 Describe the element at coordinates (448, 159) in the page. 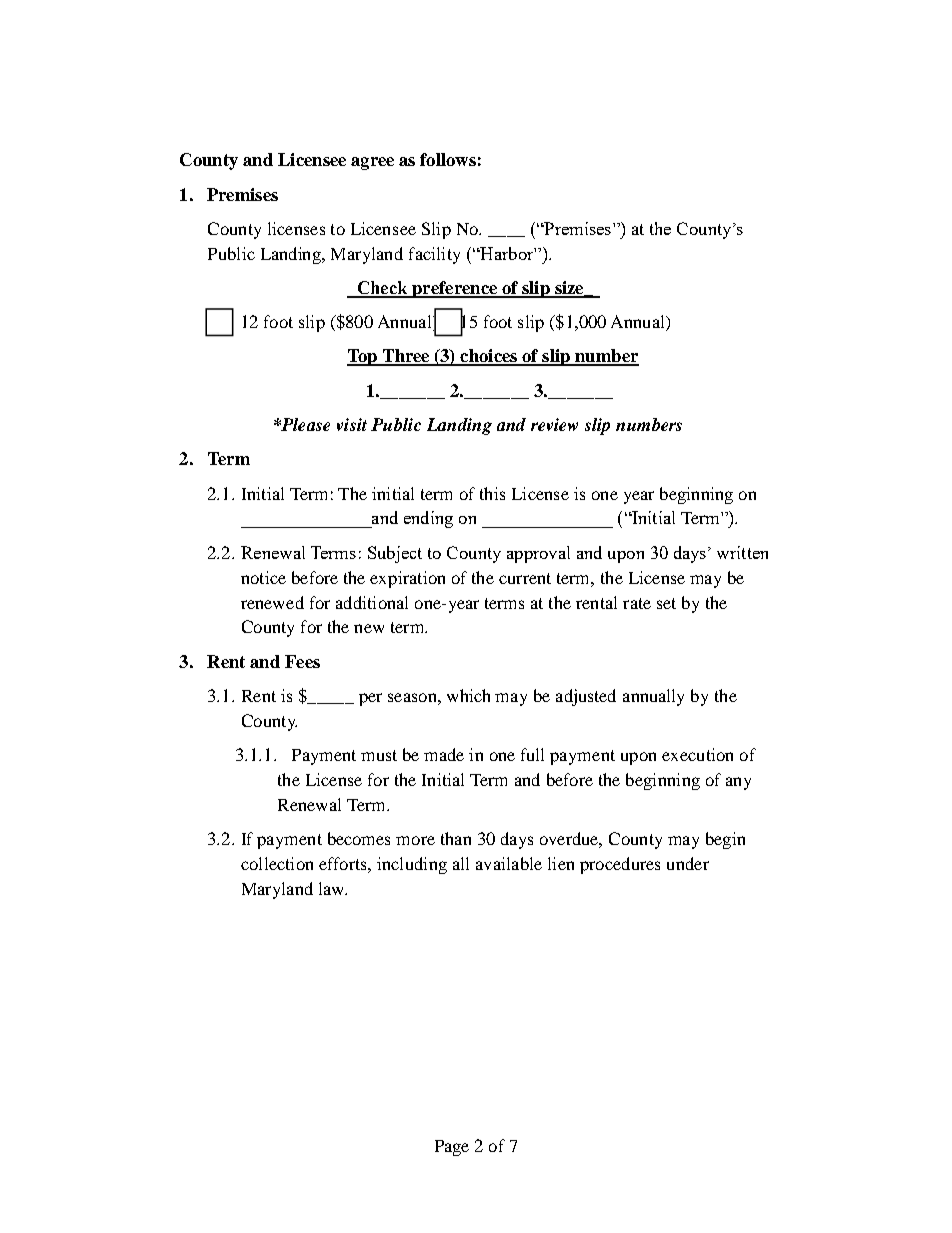

I see `follows` at that location.
